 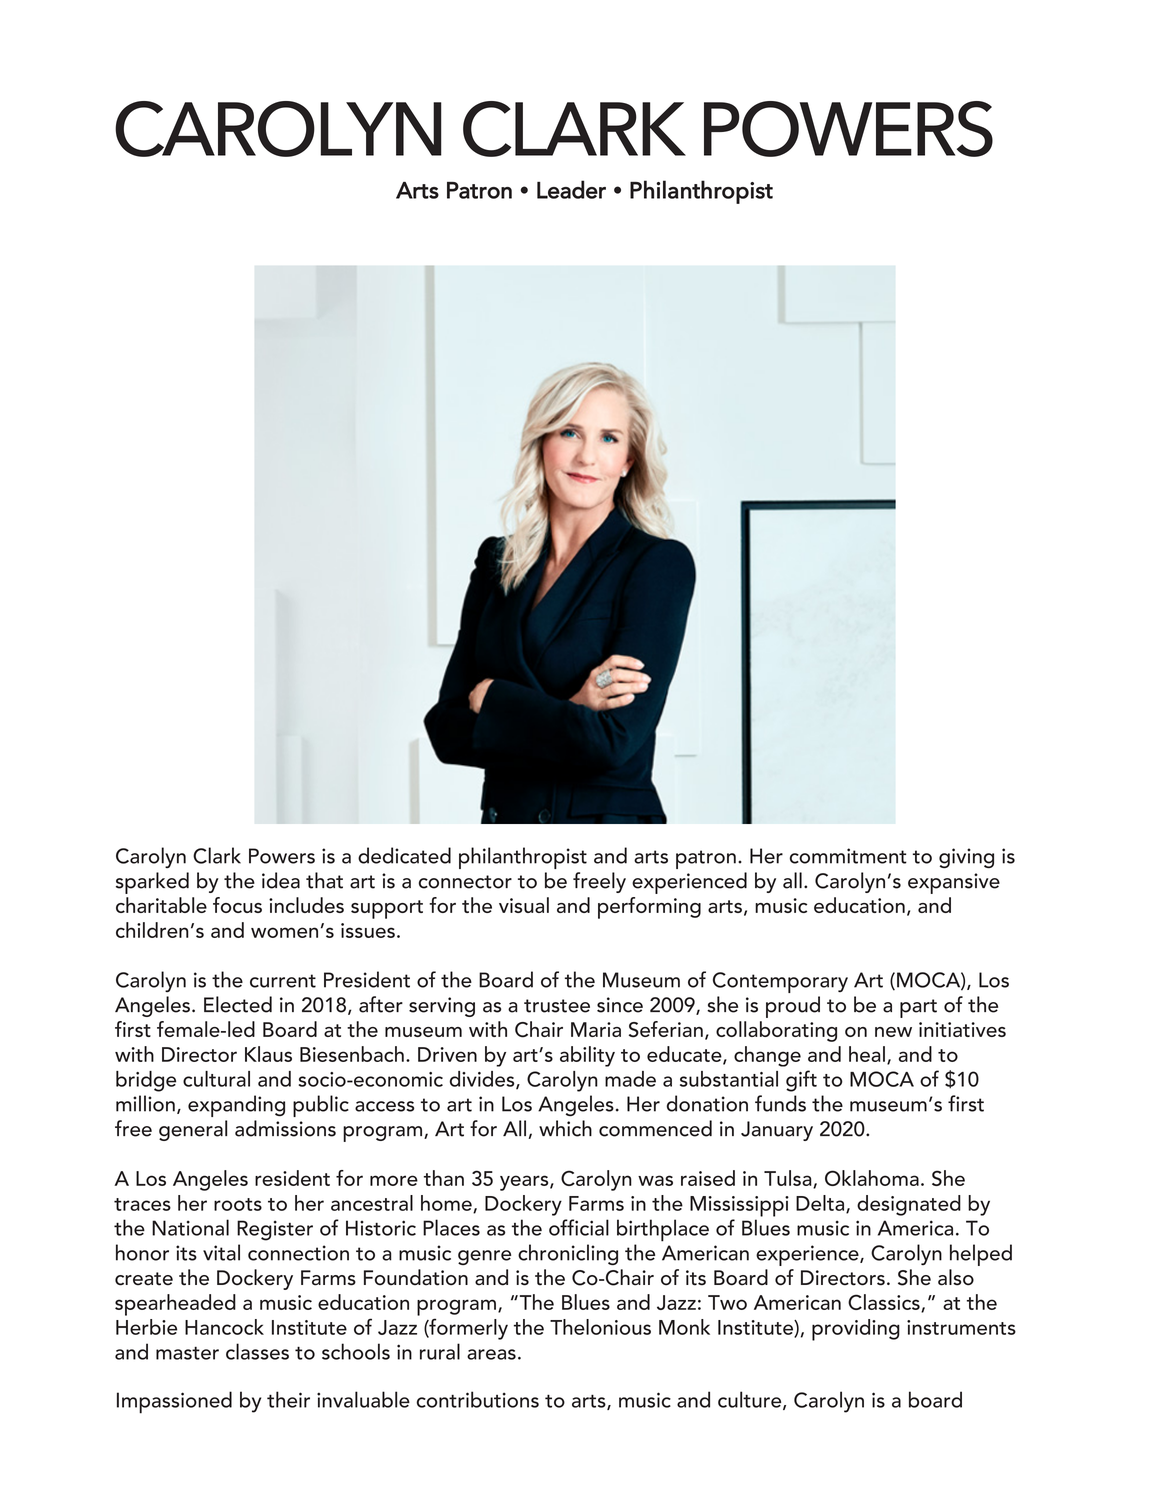 What do you see at coordinates (966, 858) in the screenshot?
I see `giving` at bounding box center [966, 858].
